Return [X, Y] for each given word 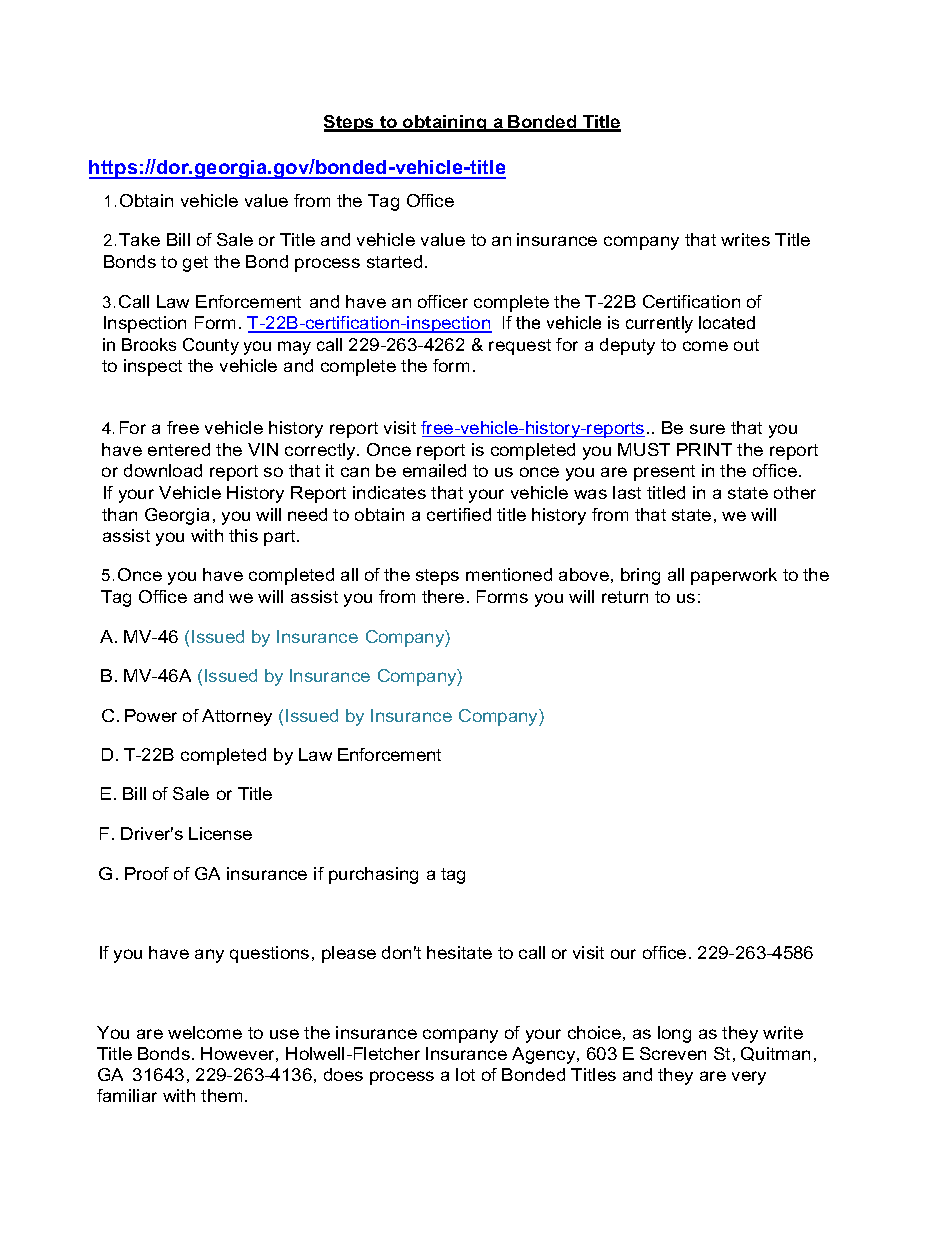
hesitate [459, 952]
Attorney [237, 717]
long [674, 1034]
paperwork [734, 576]
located [727, 322]
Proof [147, 873]
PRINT [704, 449]
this [243, 535]
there [443, 596]
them [221, 1095]
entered [179, 449]
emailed [434, 470]
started [394, 261]
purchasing [373, 875]
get [195, 264]
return [625, 597]
